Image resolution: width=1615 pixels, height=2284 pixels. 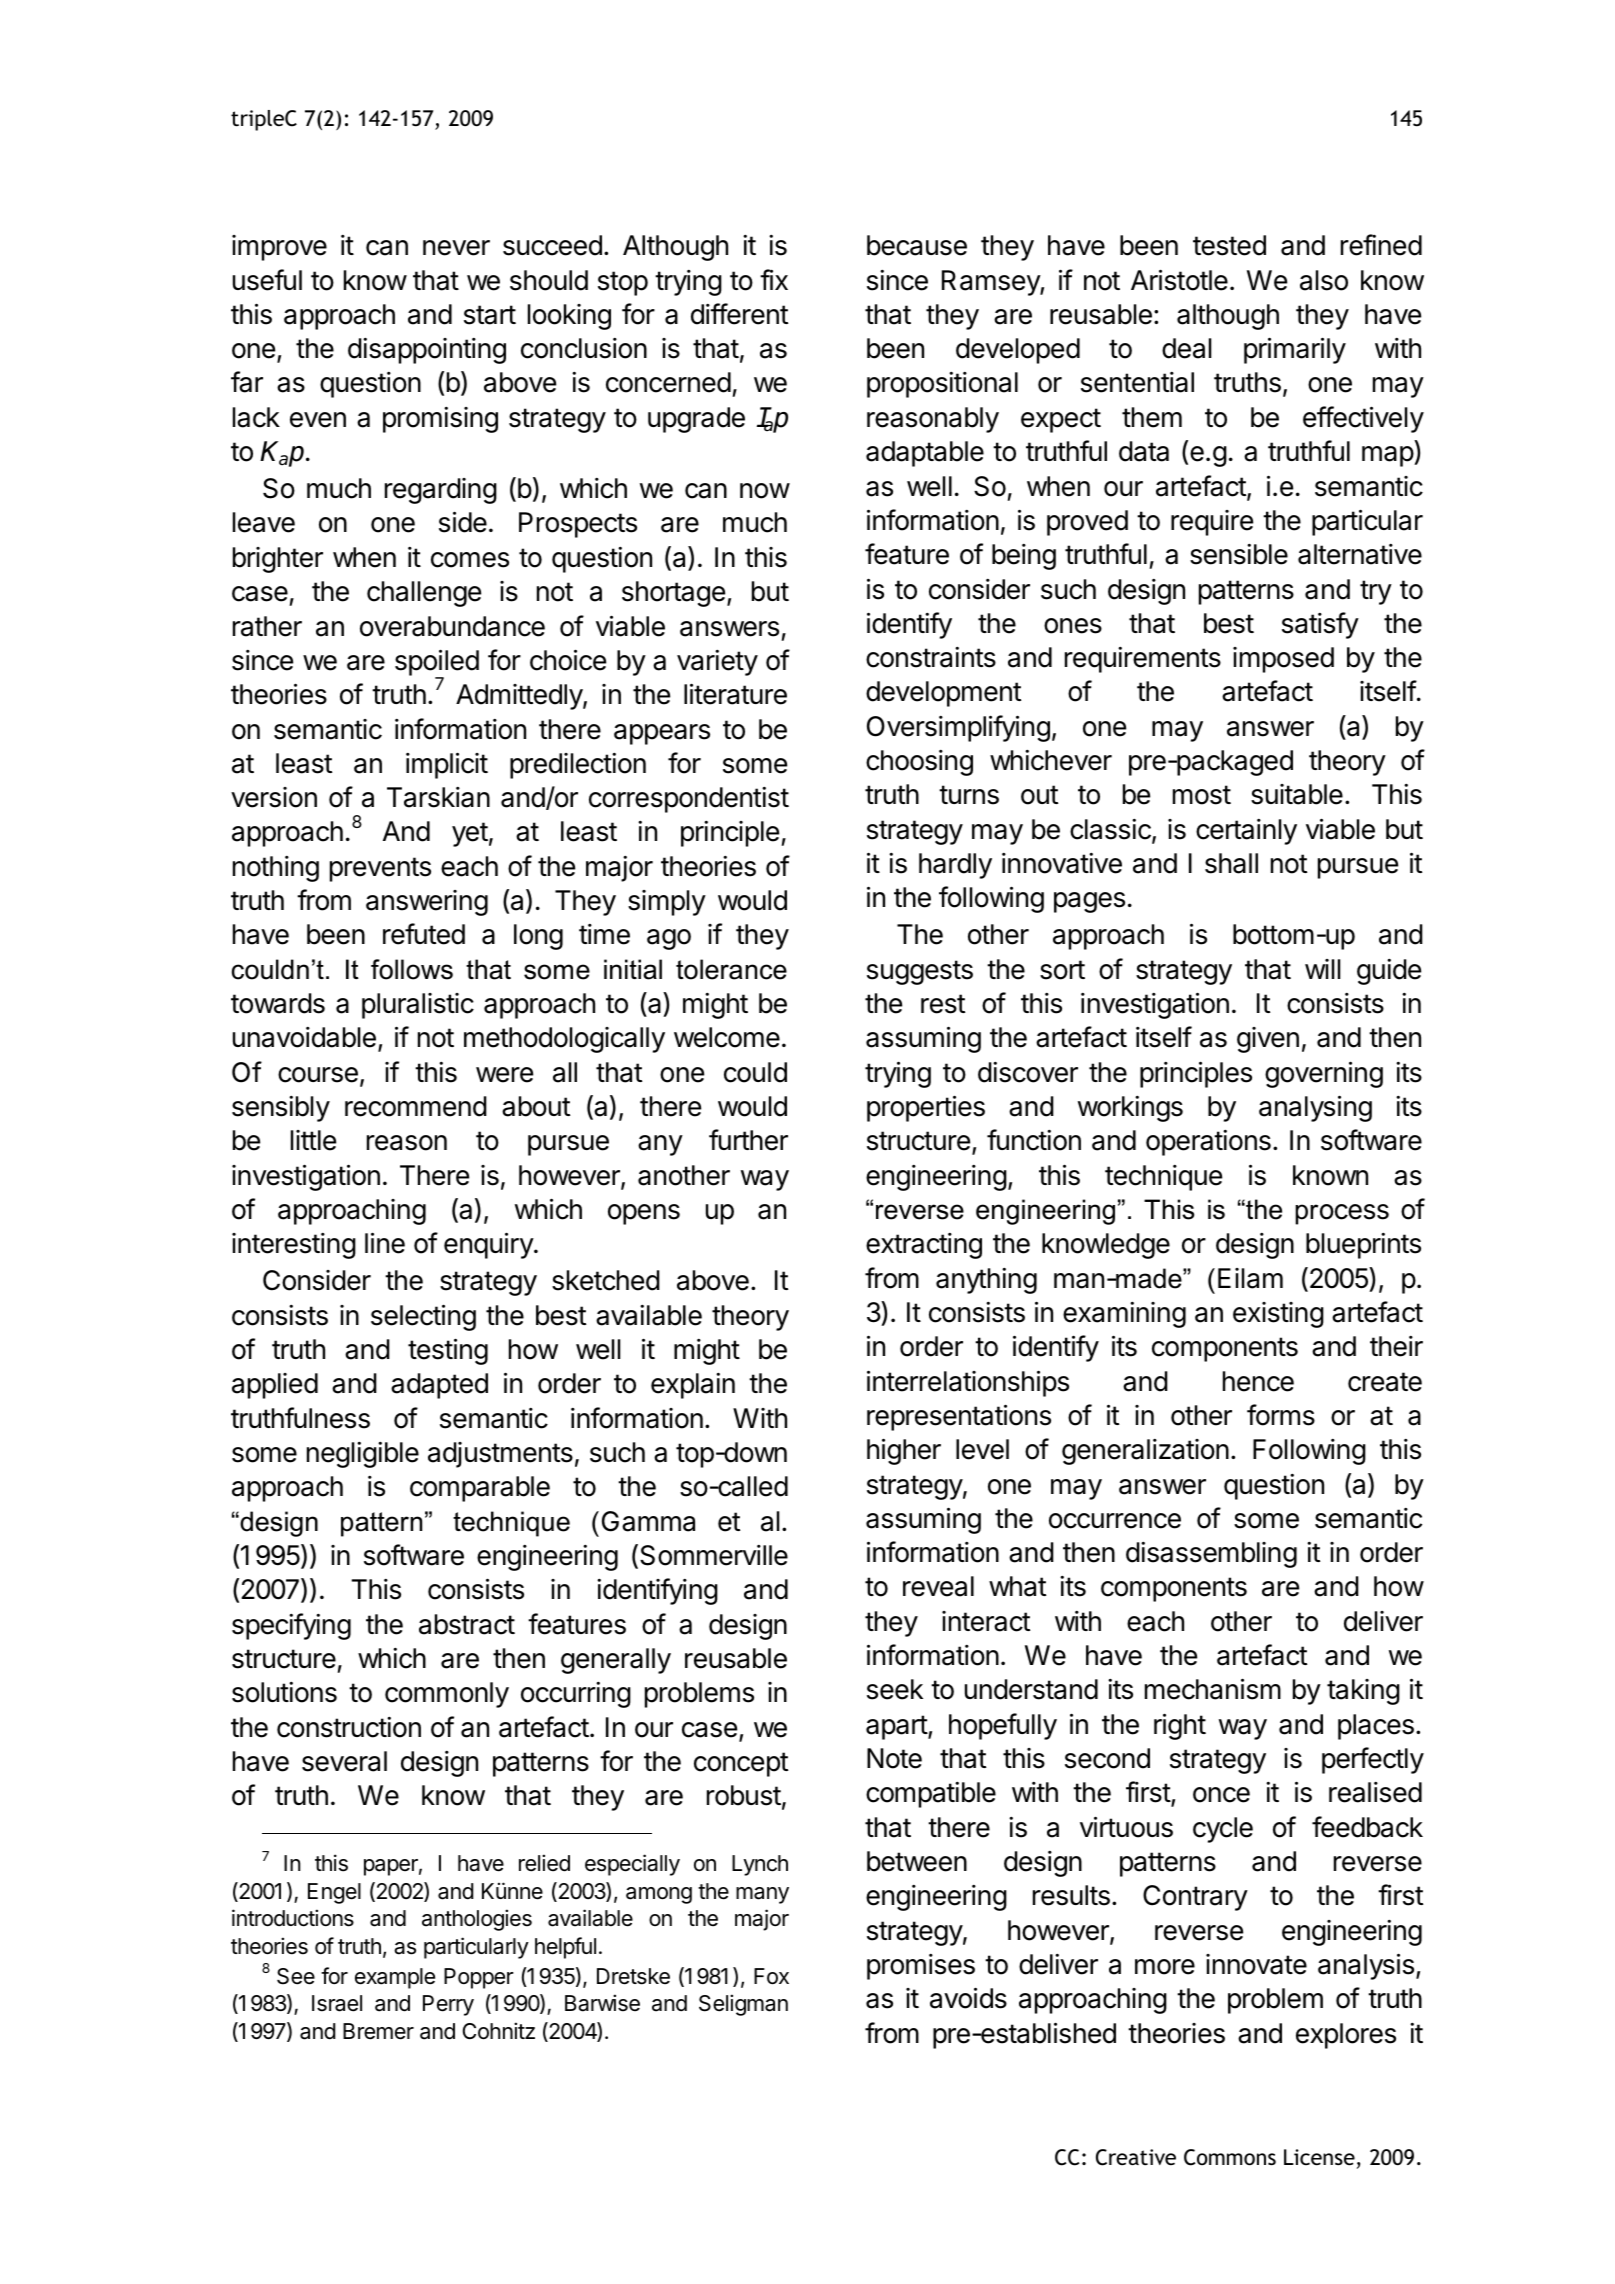 What do you see at coordinates (427, 350) in the page?
I see `disappointing` at bounding box center [427, 350].
